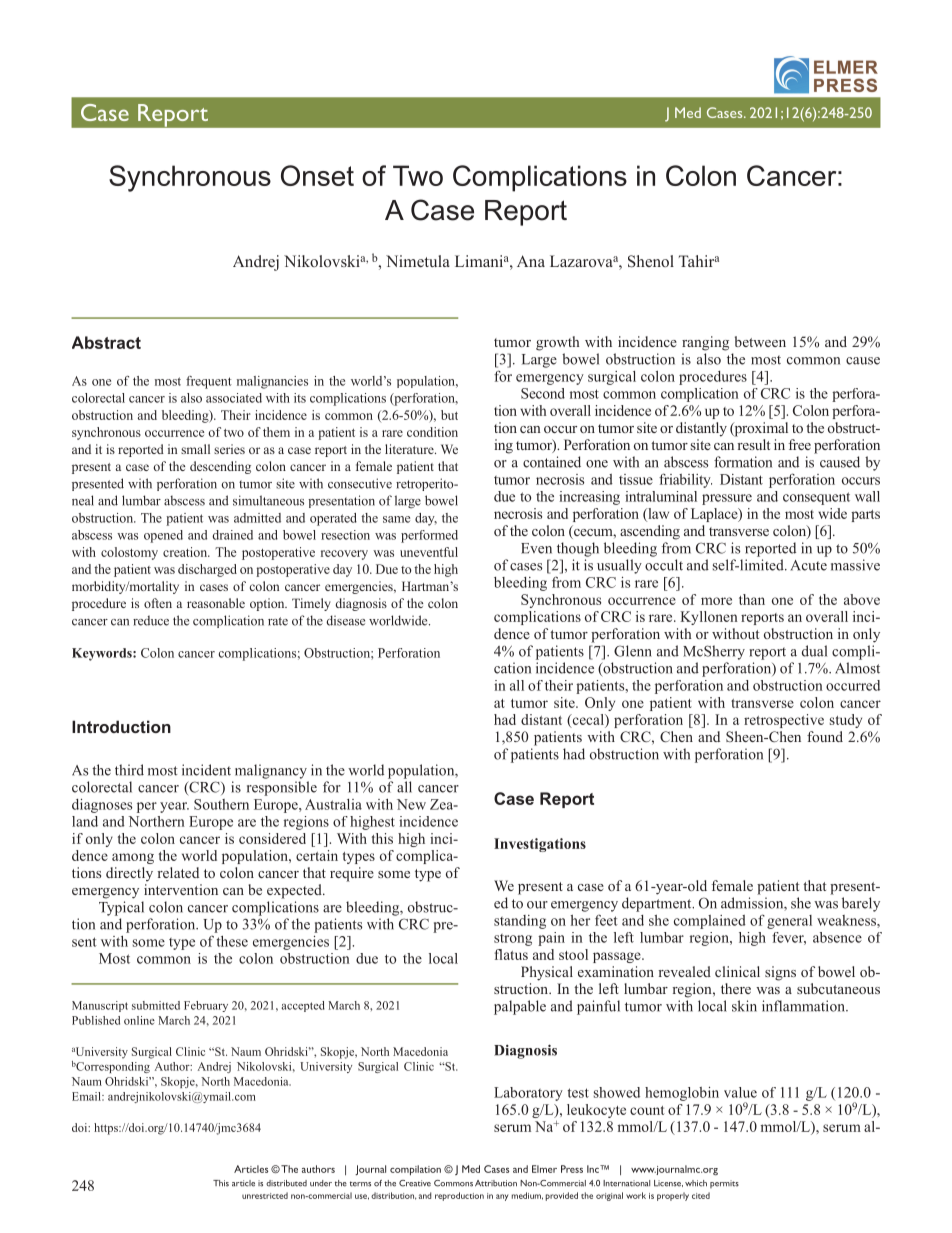 The width and height of the document is (952, 1233). Describe the element at coordinates (317, 175) in the document. I see `Onset` at that location.
